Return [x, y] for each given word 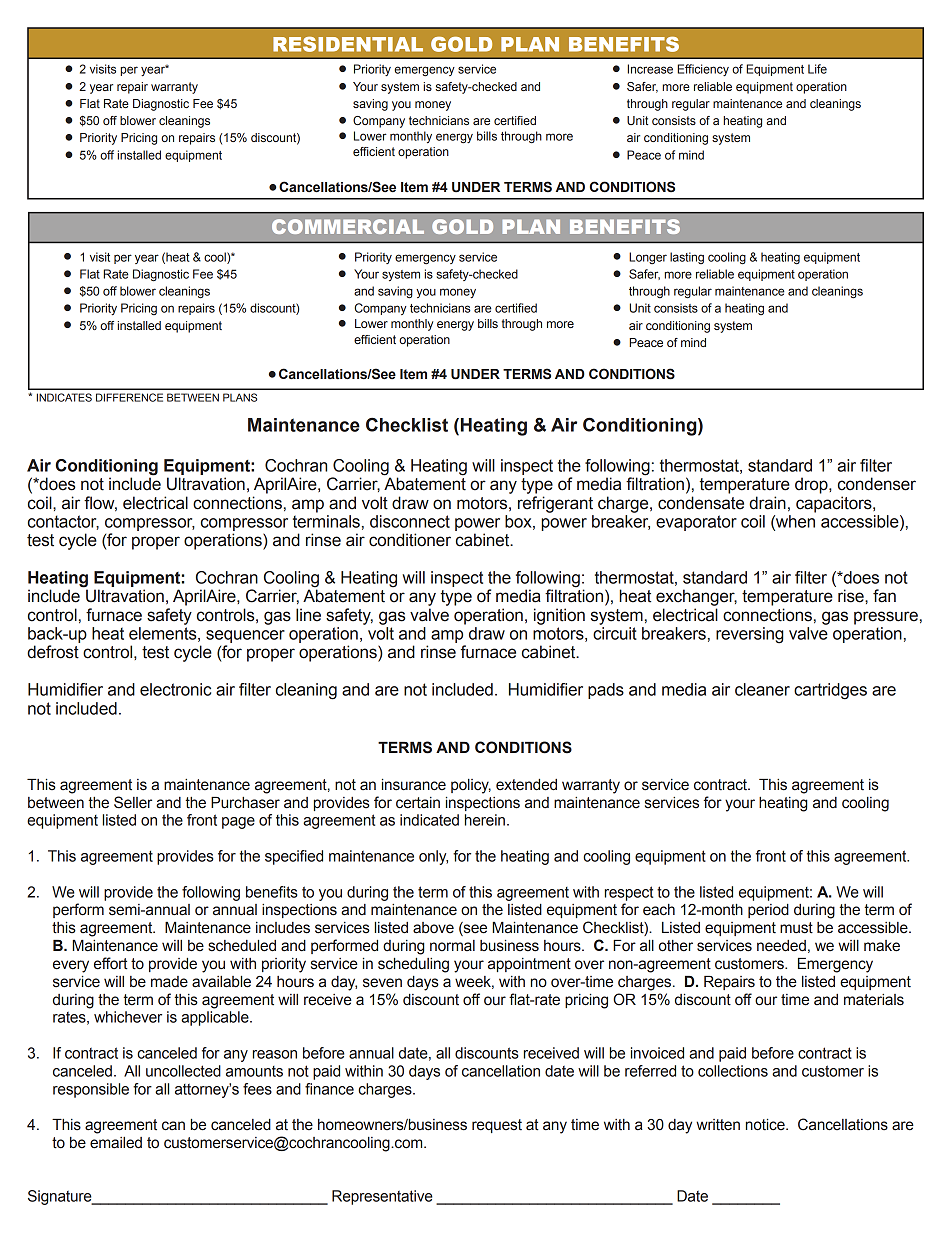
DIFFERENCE [129, 397]
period [768, 911]
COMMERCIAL [348, 226]
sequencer [245, 636]
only [433, 857]
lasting [687, 258]
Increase [650, 69]
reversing [750, 635]
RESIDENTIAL [348, 44]
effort [111, 963]
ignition [559, 616]
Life [817, 69]
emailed [116, 1143]
